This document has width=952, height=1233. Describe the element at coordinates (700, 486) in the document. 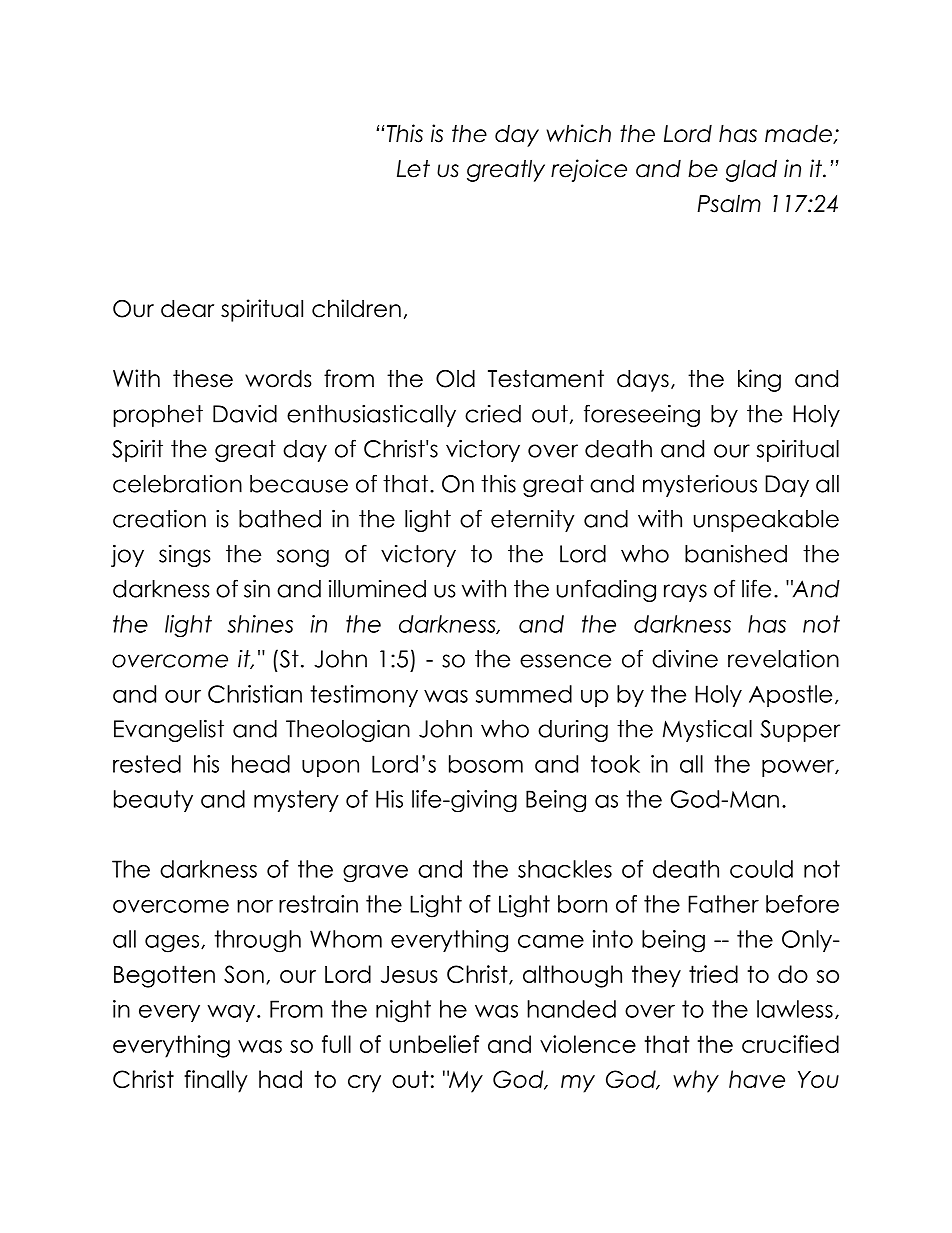

I see `mysterious` at that location.
